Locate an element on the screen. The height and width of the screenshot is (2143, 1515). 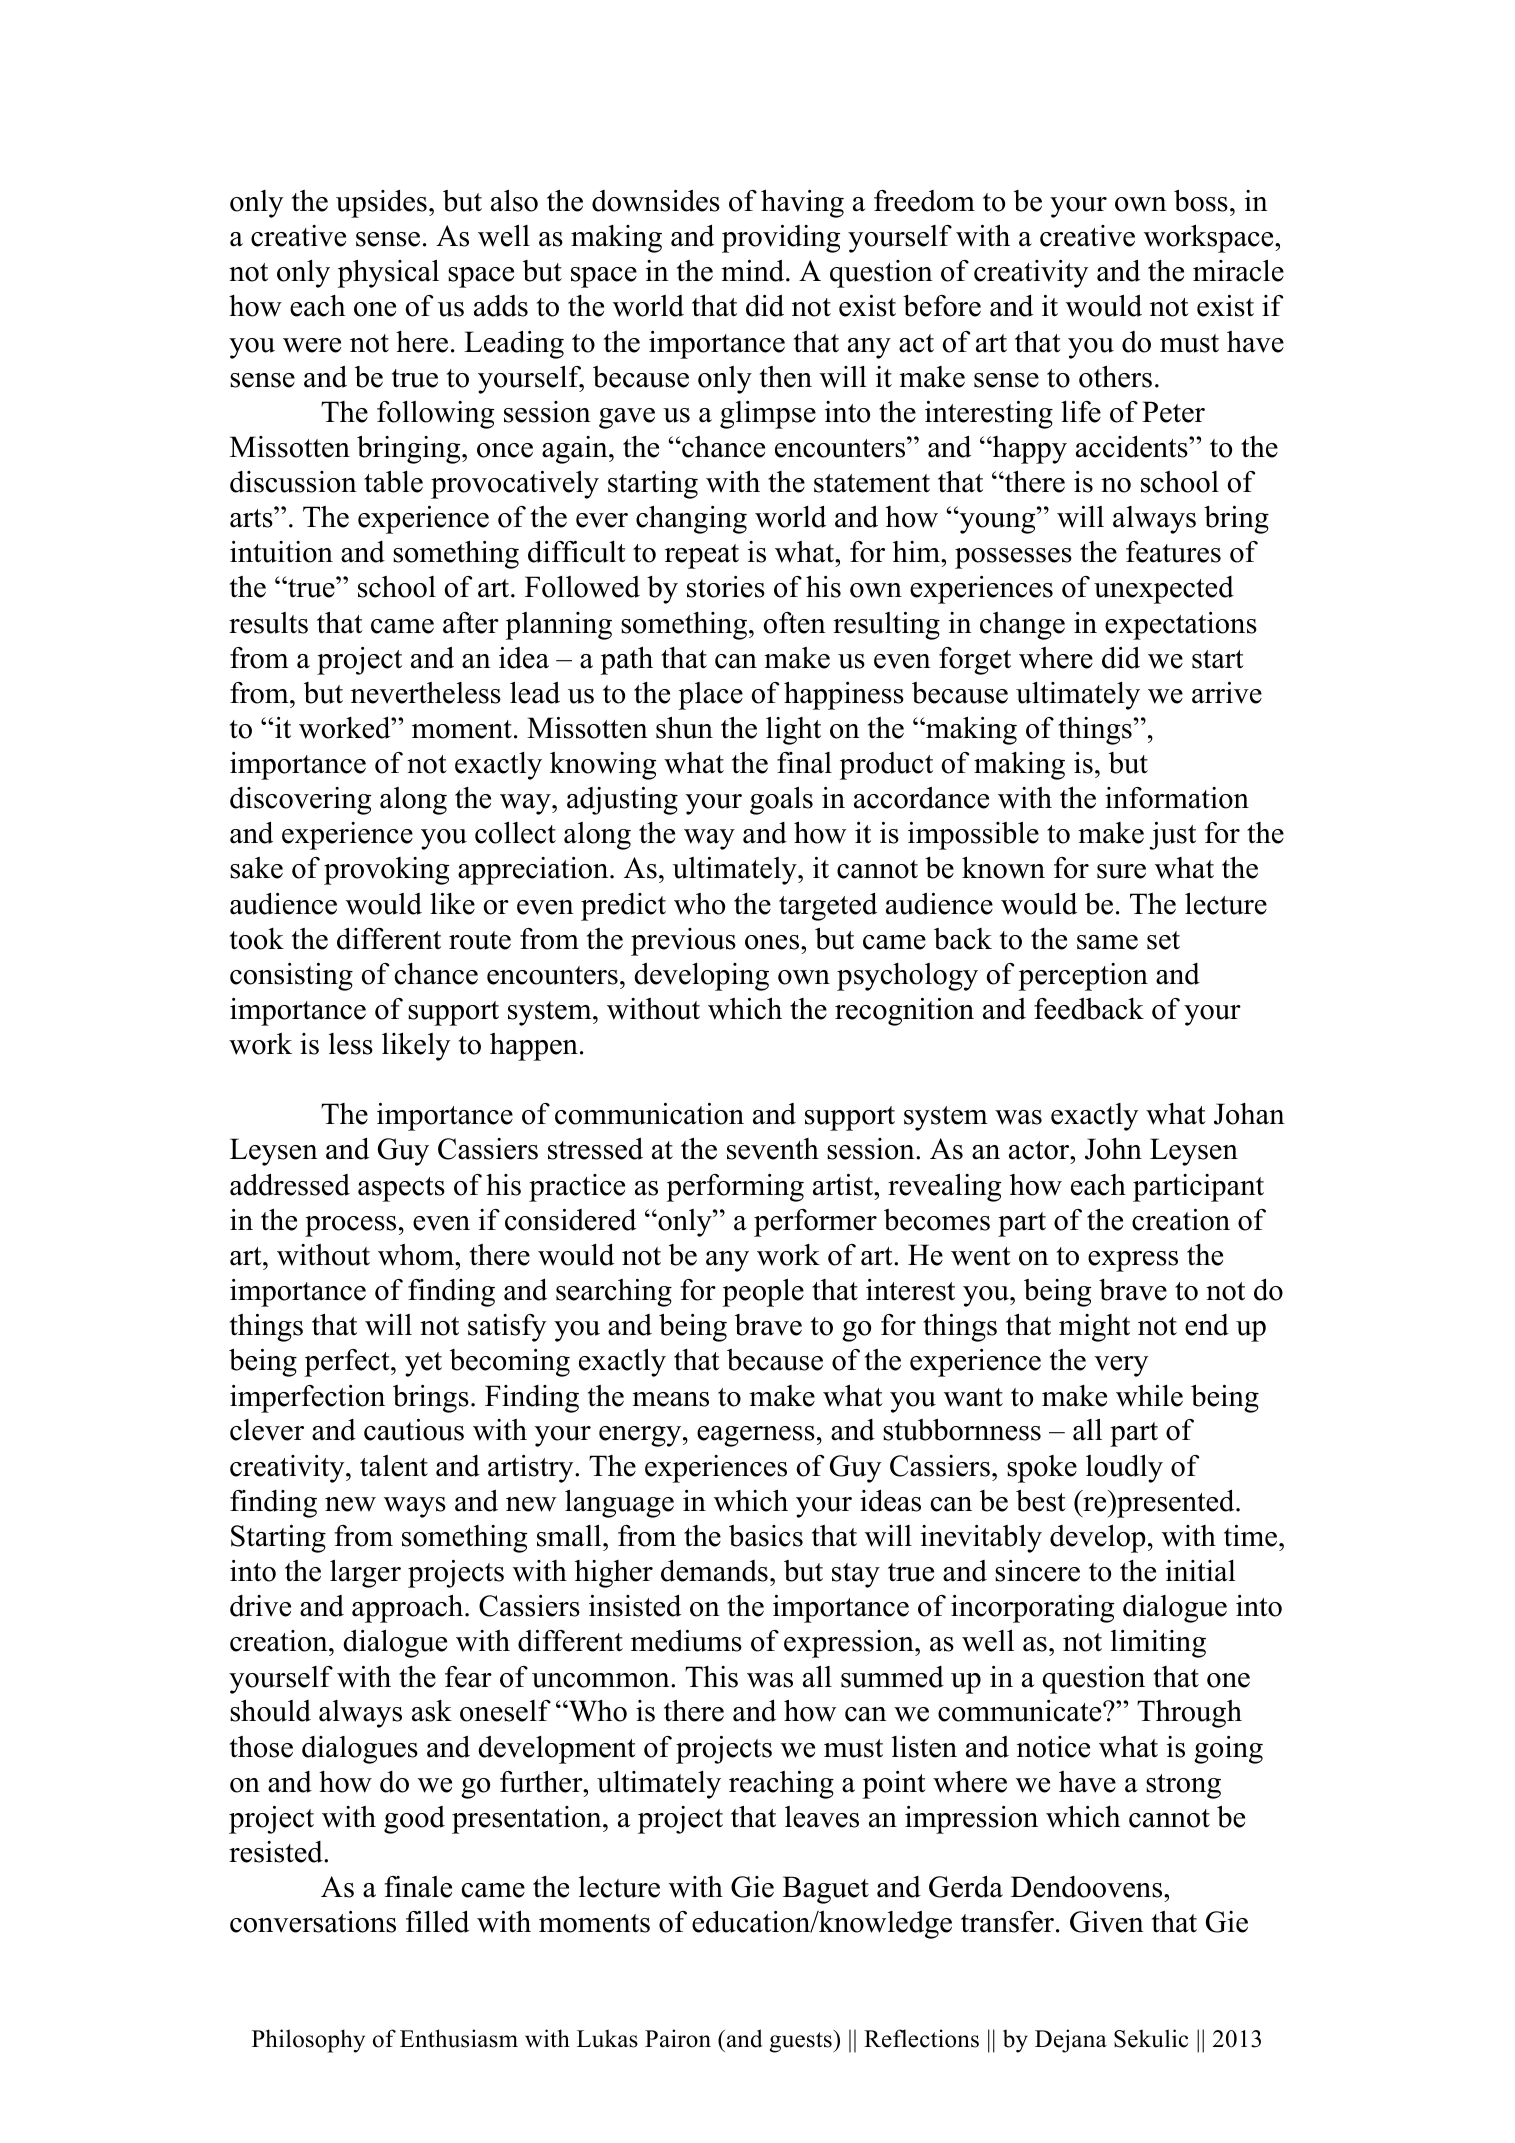
after is located at coordinates (471, 623).
